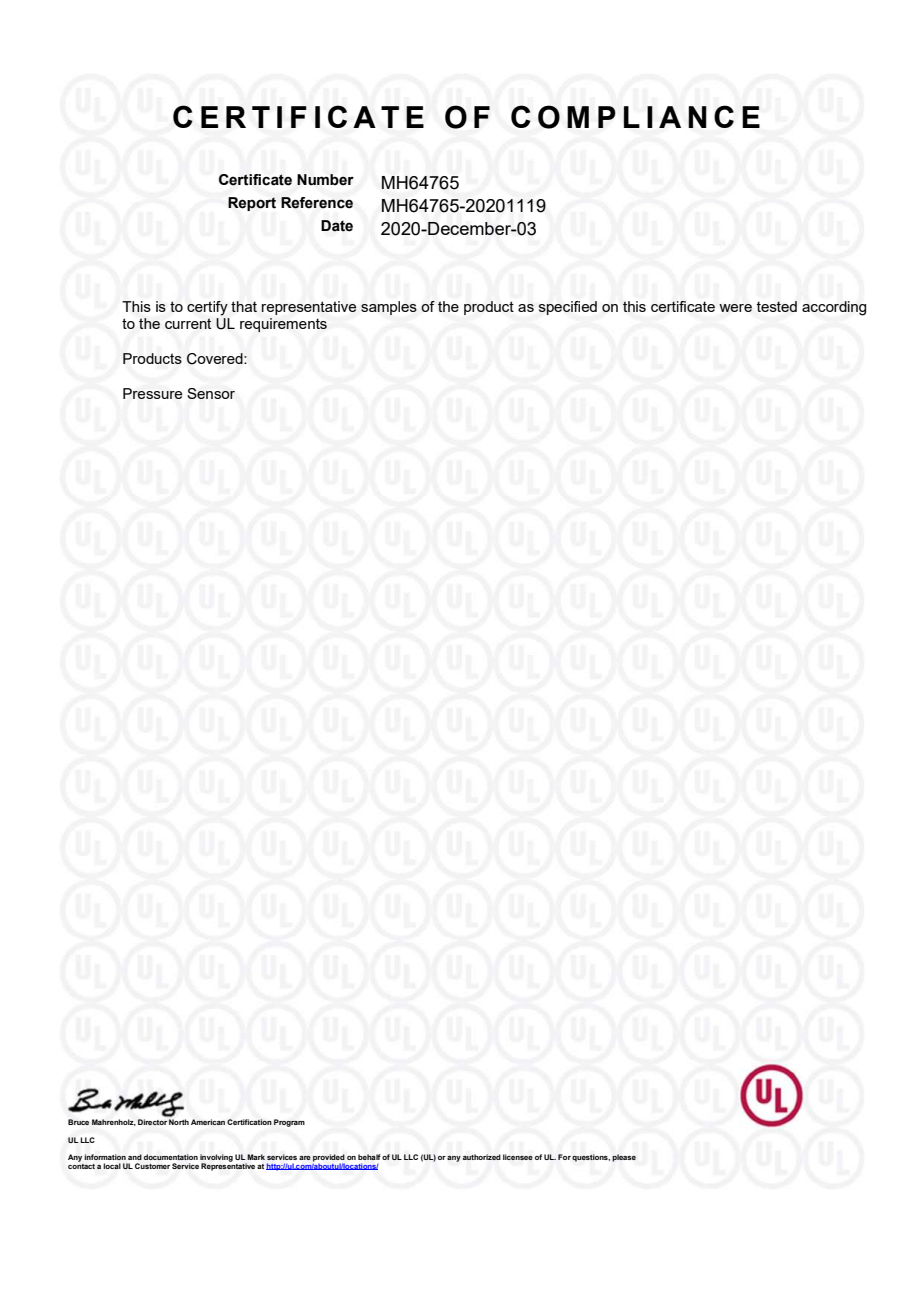  Describe the element at coordinates (834, 308) in the screenshot. I see `according` at that location.
